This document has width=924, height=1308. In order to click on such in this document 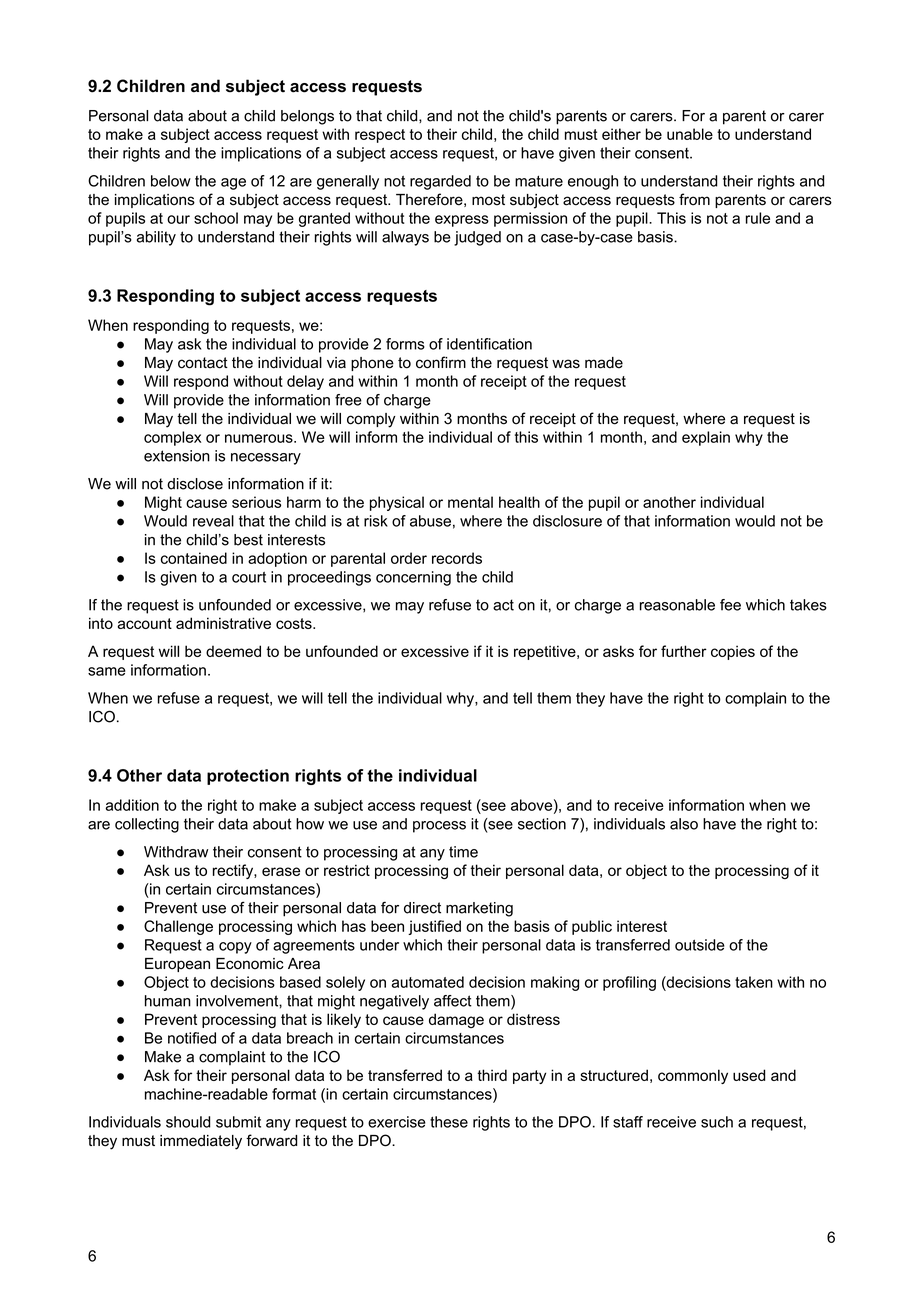, I will do `click(717, 1122)`.
